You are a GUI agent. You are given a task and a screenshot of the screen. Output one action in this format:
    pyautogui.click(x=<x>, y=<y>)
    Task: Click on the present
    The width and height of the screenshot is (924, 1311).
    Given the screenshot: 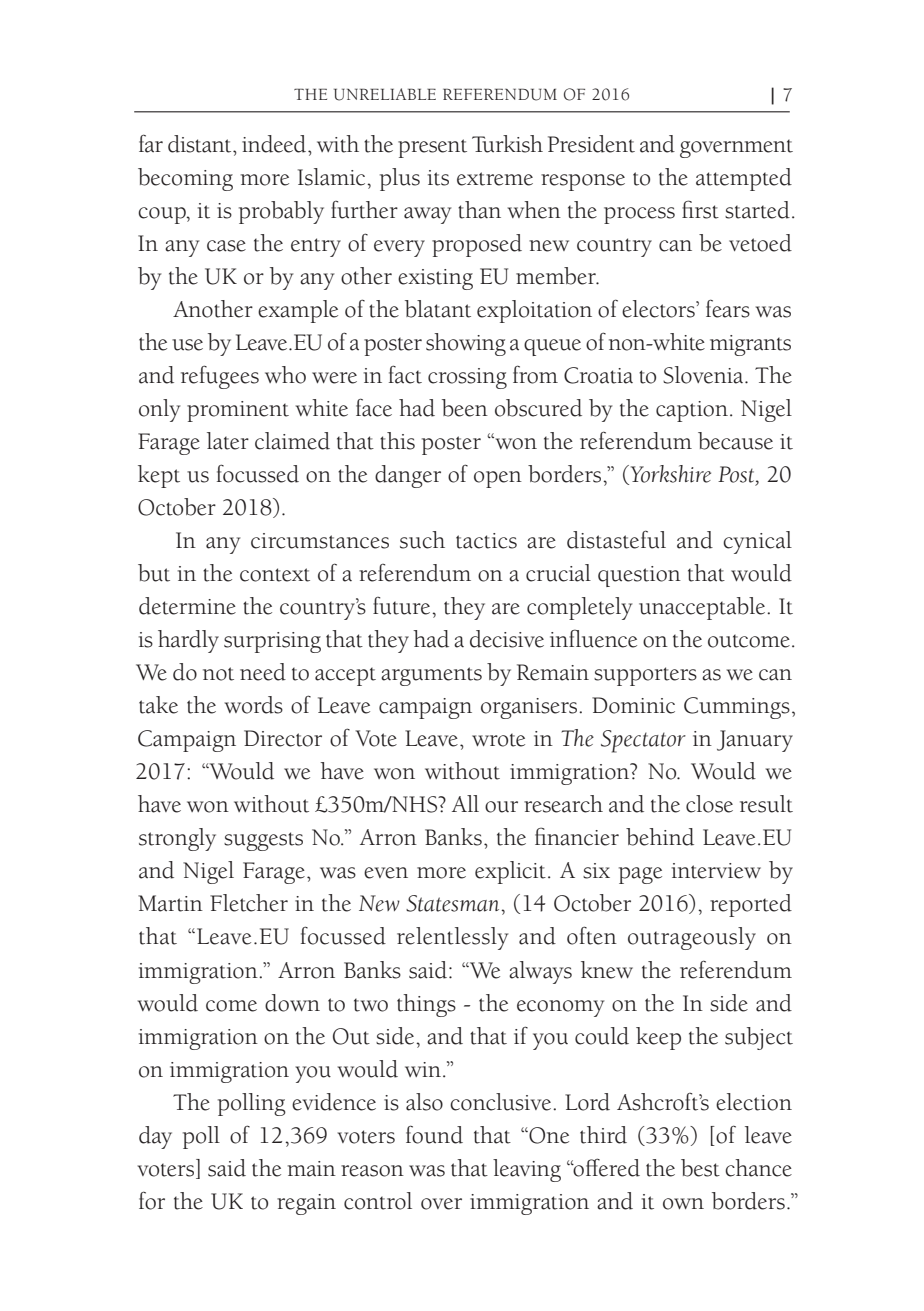 What is the action you would take?
    pyautogui.click(x=432, y=148)
